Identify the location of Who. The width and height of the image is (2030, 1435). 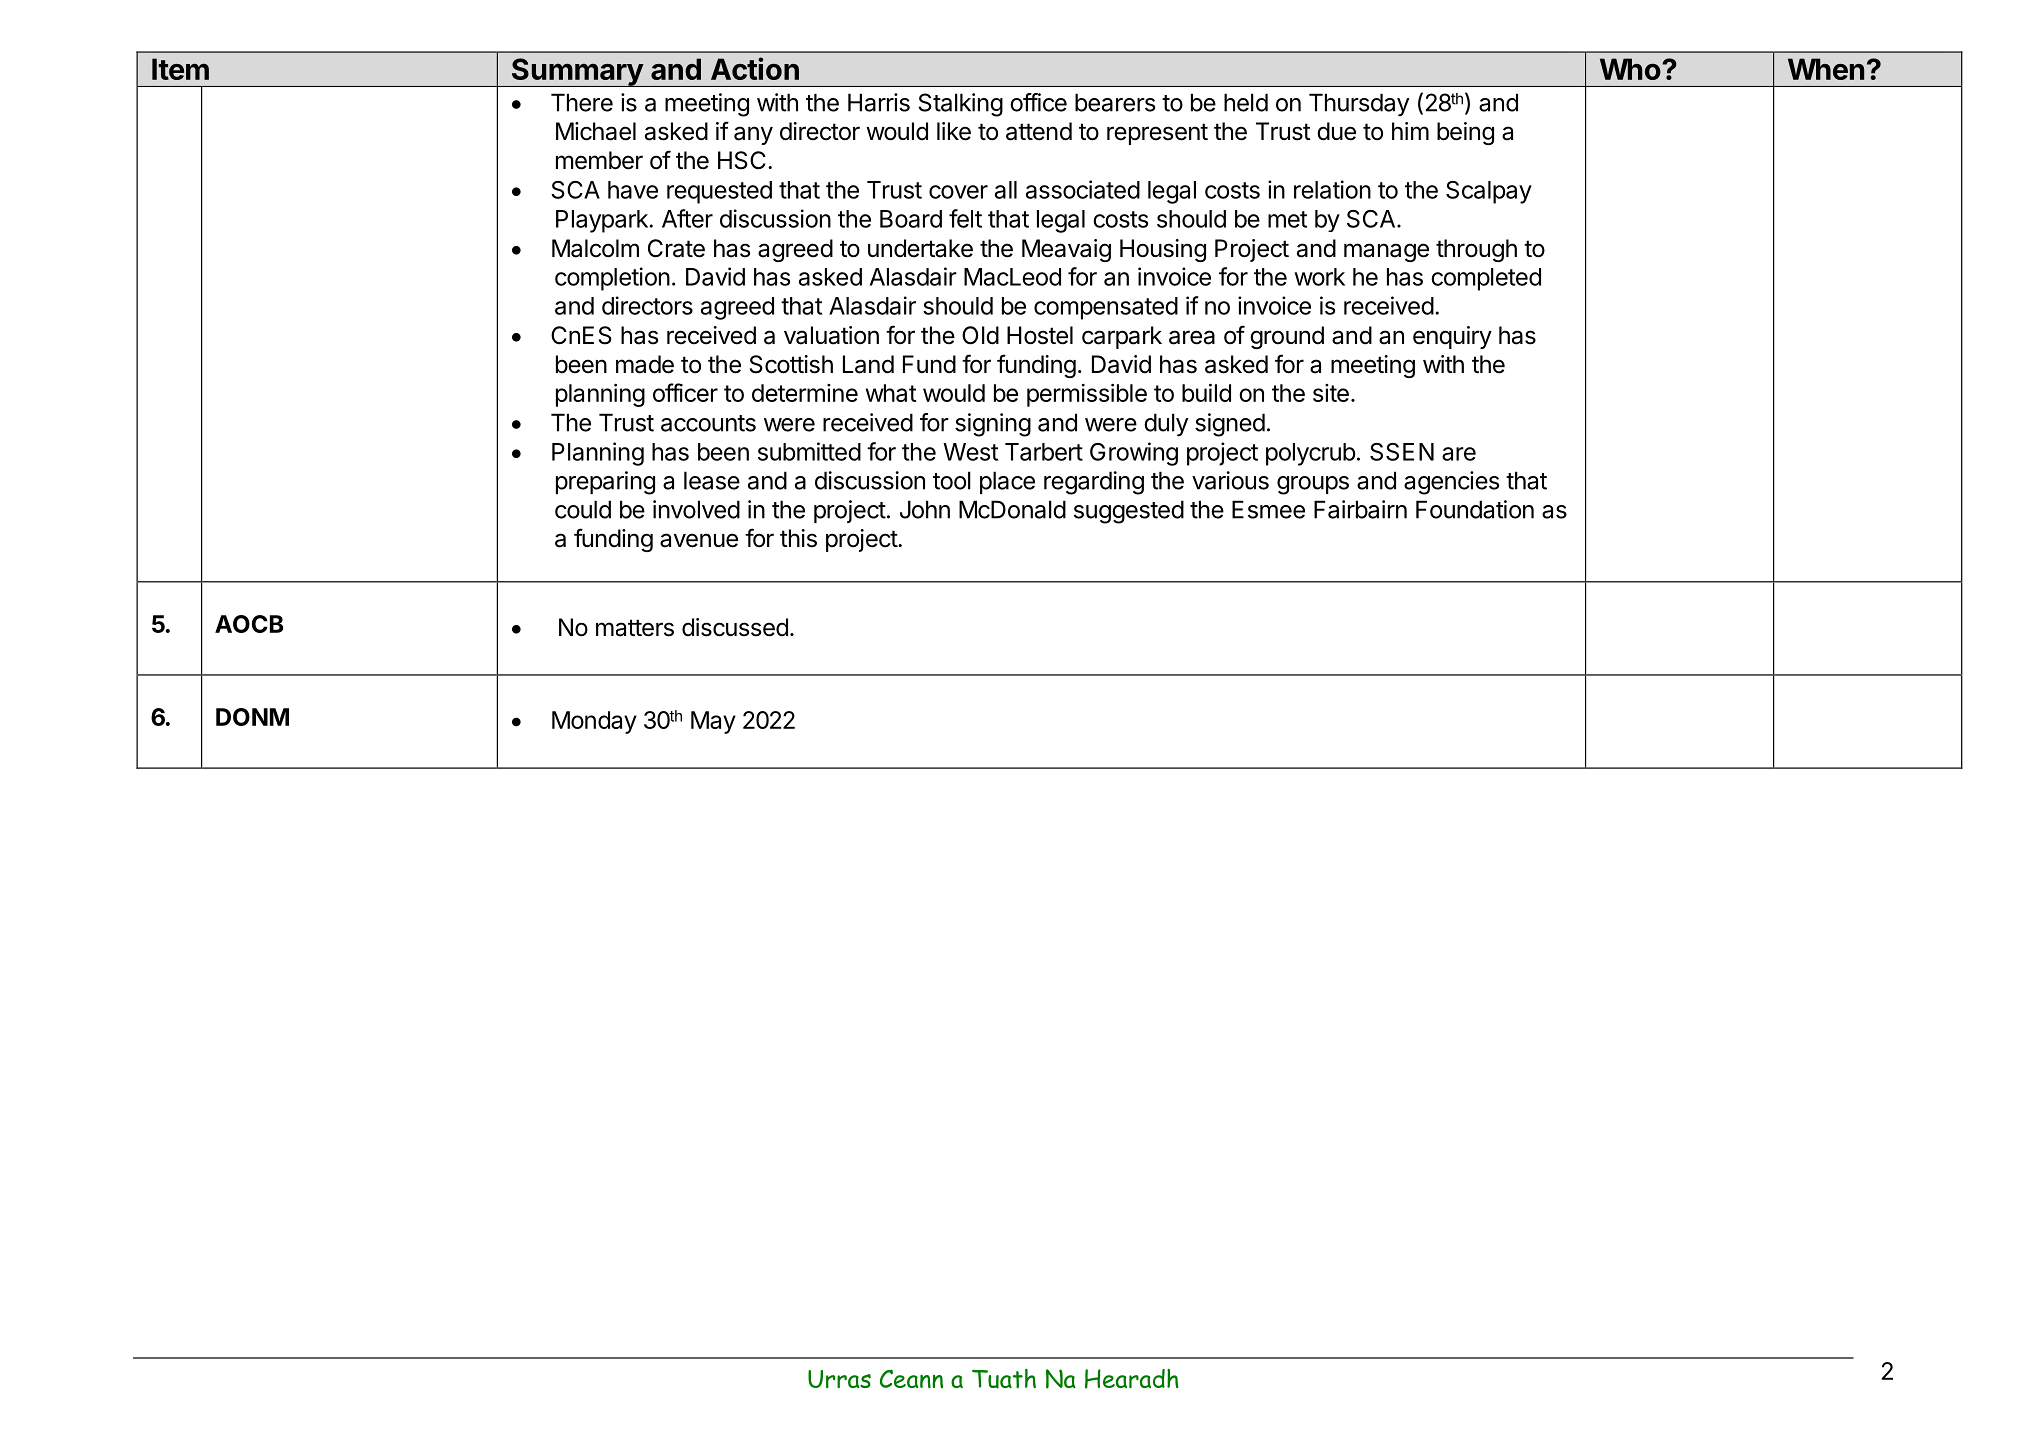
(1631, 69).
